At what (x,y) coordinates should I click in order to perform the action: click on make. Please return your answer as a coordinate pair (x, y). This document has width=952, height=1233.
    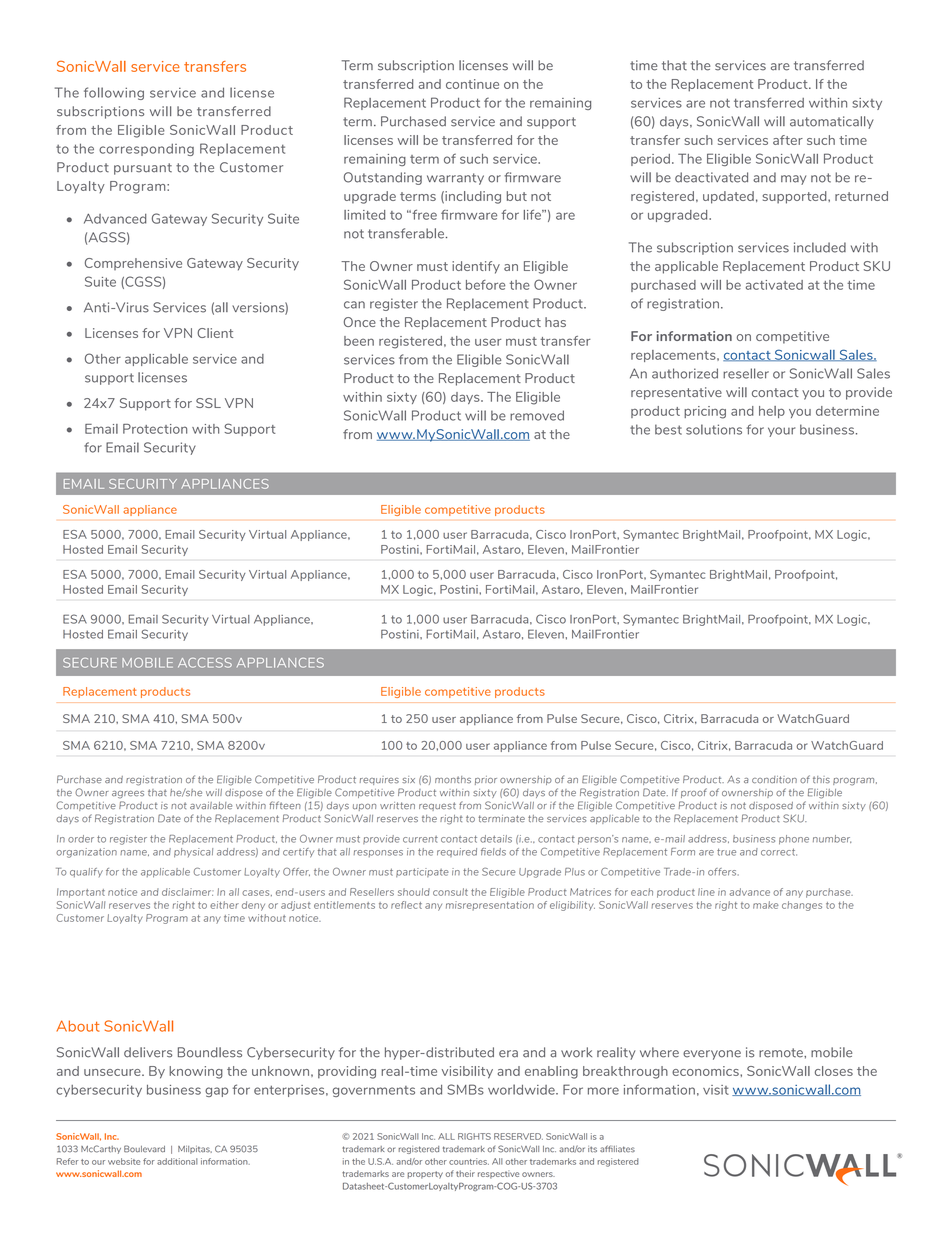
    Looking at the image, I should click on (766, 905).
